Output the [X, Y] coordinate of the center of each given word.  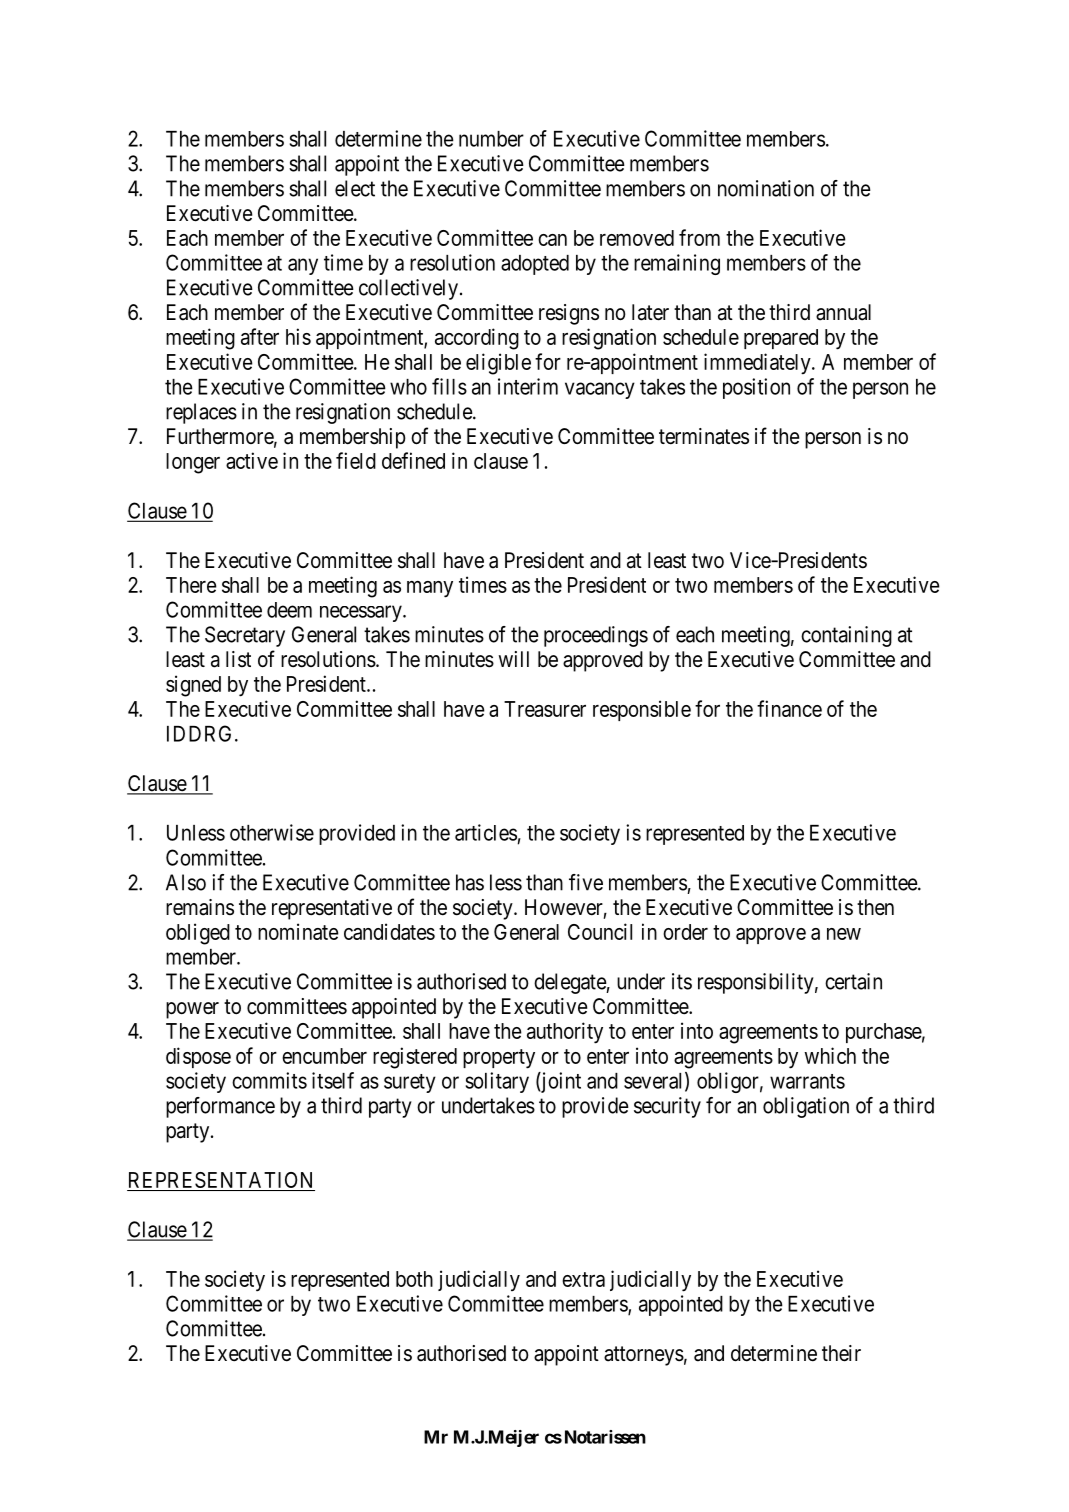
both [414, 1279]
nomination [766, 188]
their [841, 1353]
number [491, 139]
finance [789, 708]
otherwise [272, 832]
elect [355, 188]
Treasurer [545, 709]
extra [583, 1279]
